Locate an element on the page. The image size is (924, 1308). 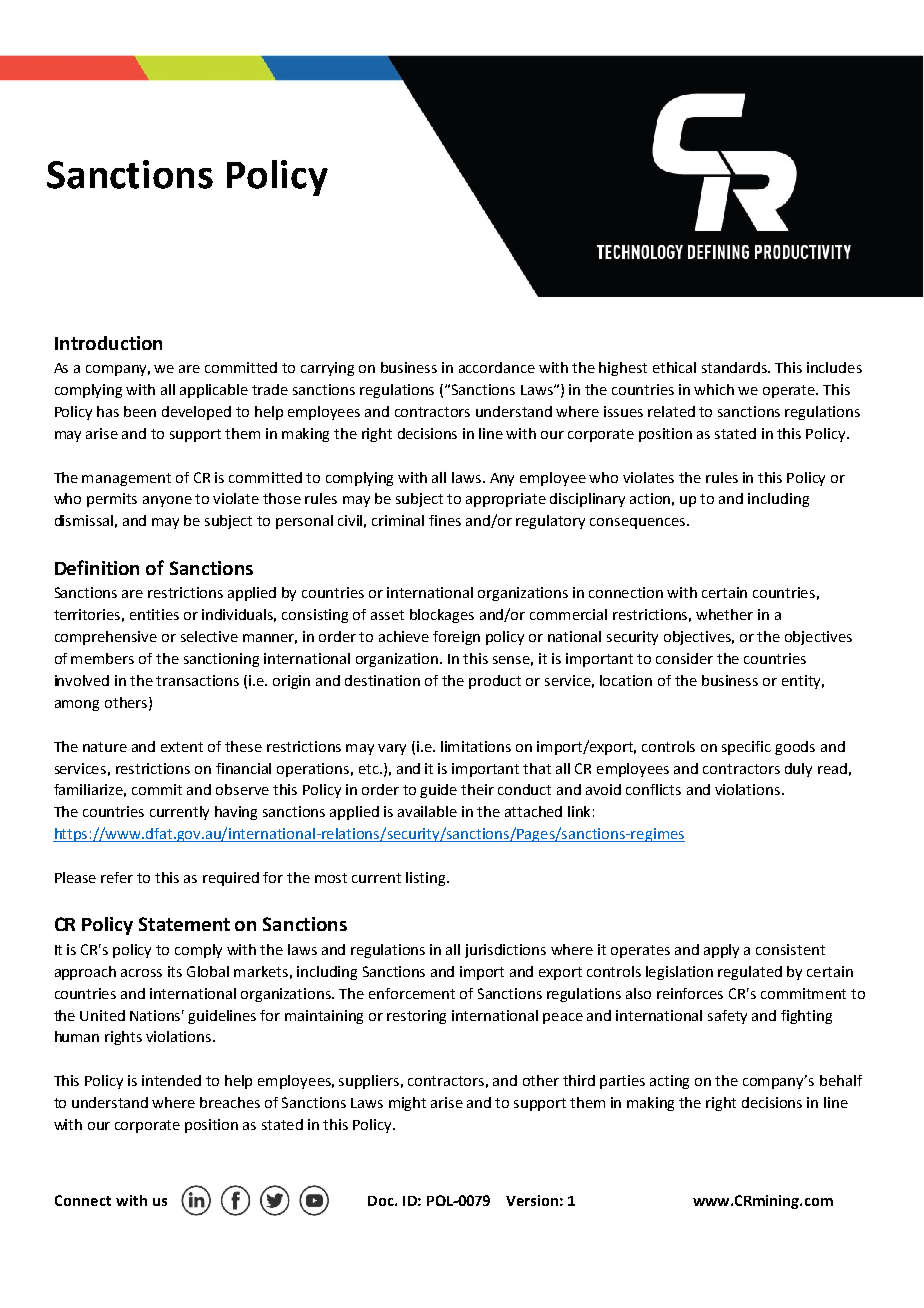
applicable is located at coordinates (214, 391).
